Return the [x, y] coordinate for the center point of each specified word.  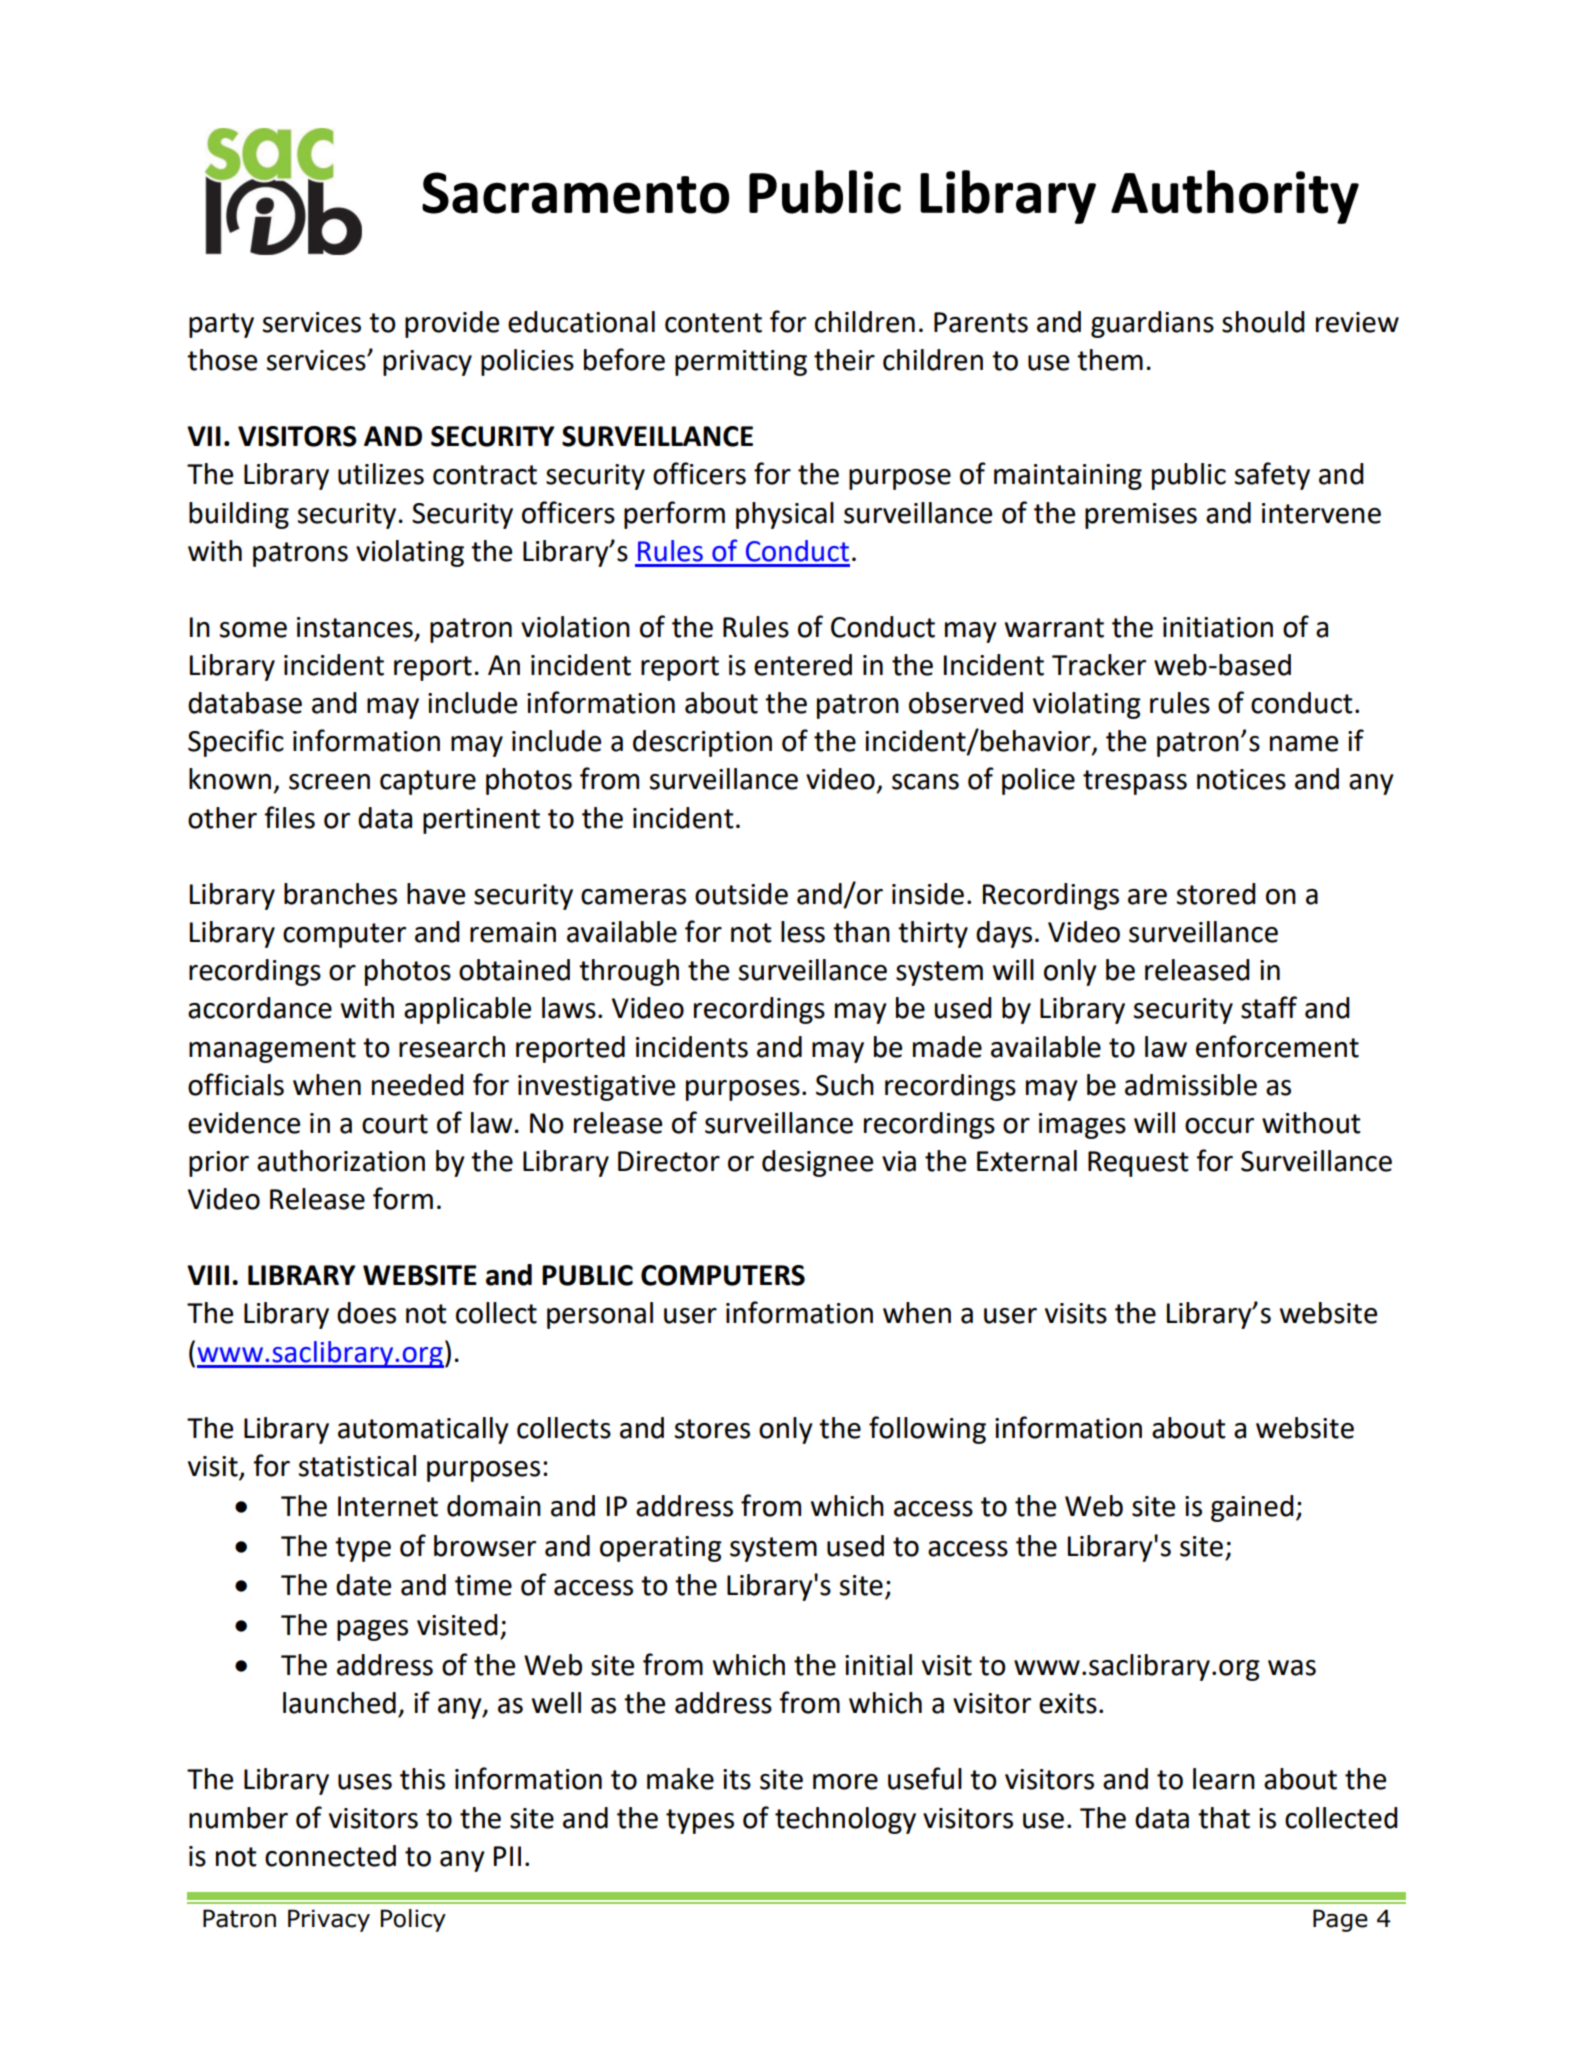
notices [1241, 779]
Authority [1235, 197]
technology [845, 1820]
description [702, 743]
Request [1138, 1164]
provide [452, 324]
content [713, 323]
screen [329, 782]
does [366, 1313]
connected [330, 1856]
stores [712, 1429]
